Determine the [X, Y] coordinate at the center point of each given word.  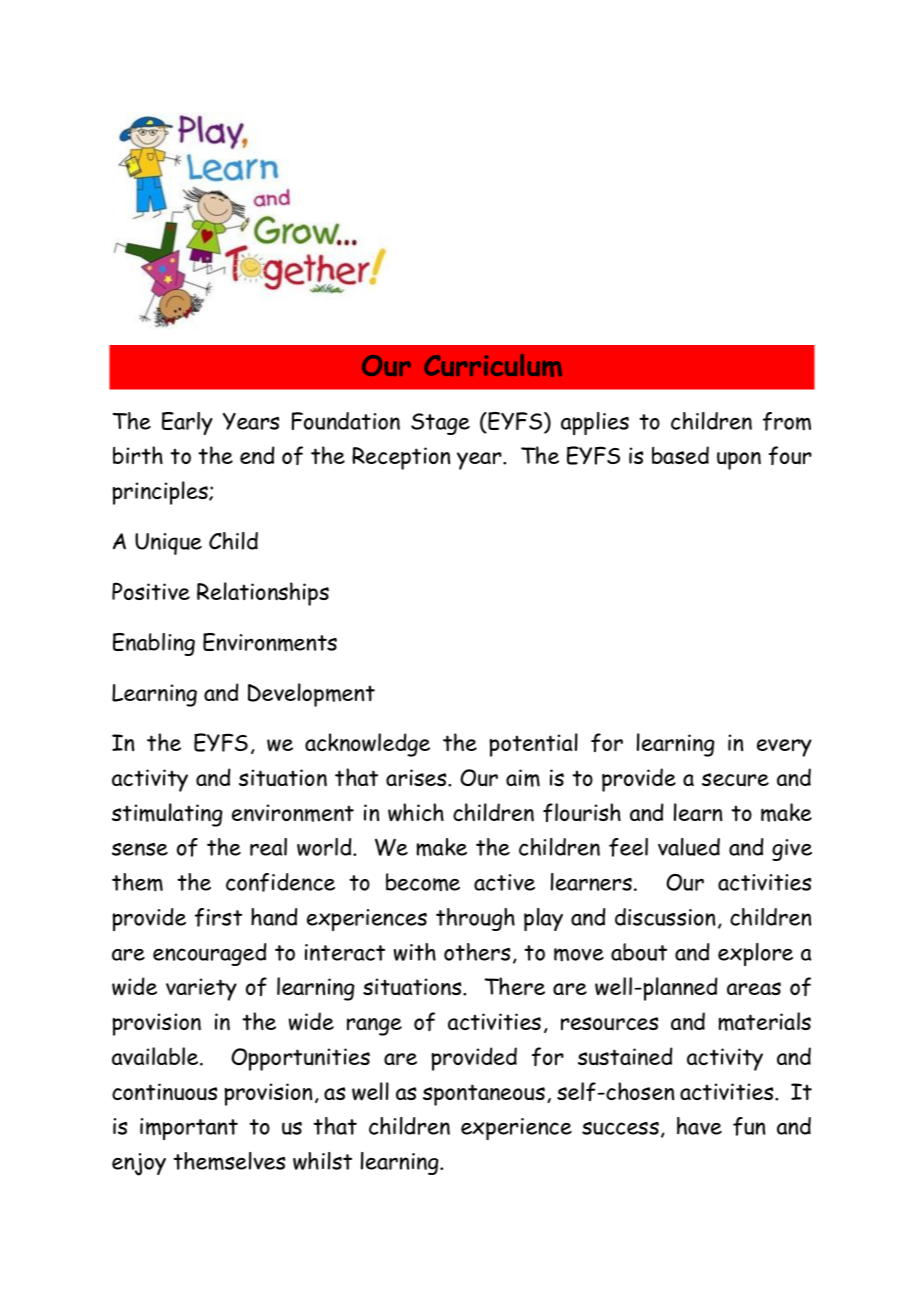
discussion [665, 917]
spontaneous [484, 1095]
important [189, 1129]
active [504, 882]
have [699, 1126]
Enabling [154, 644]
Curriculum [493, 365]
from [787, 421]
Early [187, 423]
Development [311, 695]
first [218, 917]
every [784, 748]
